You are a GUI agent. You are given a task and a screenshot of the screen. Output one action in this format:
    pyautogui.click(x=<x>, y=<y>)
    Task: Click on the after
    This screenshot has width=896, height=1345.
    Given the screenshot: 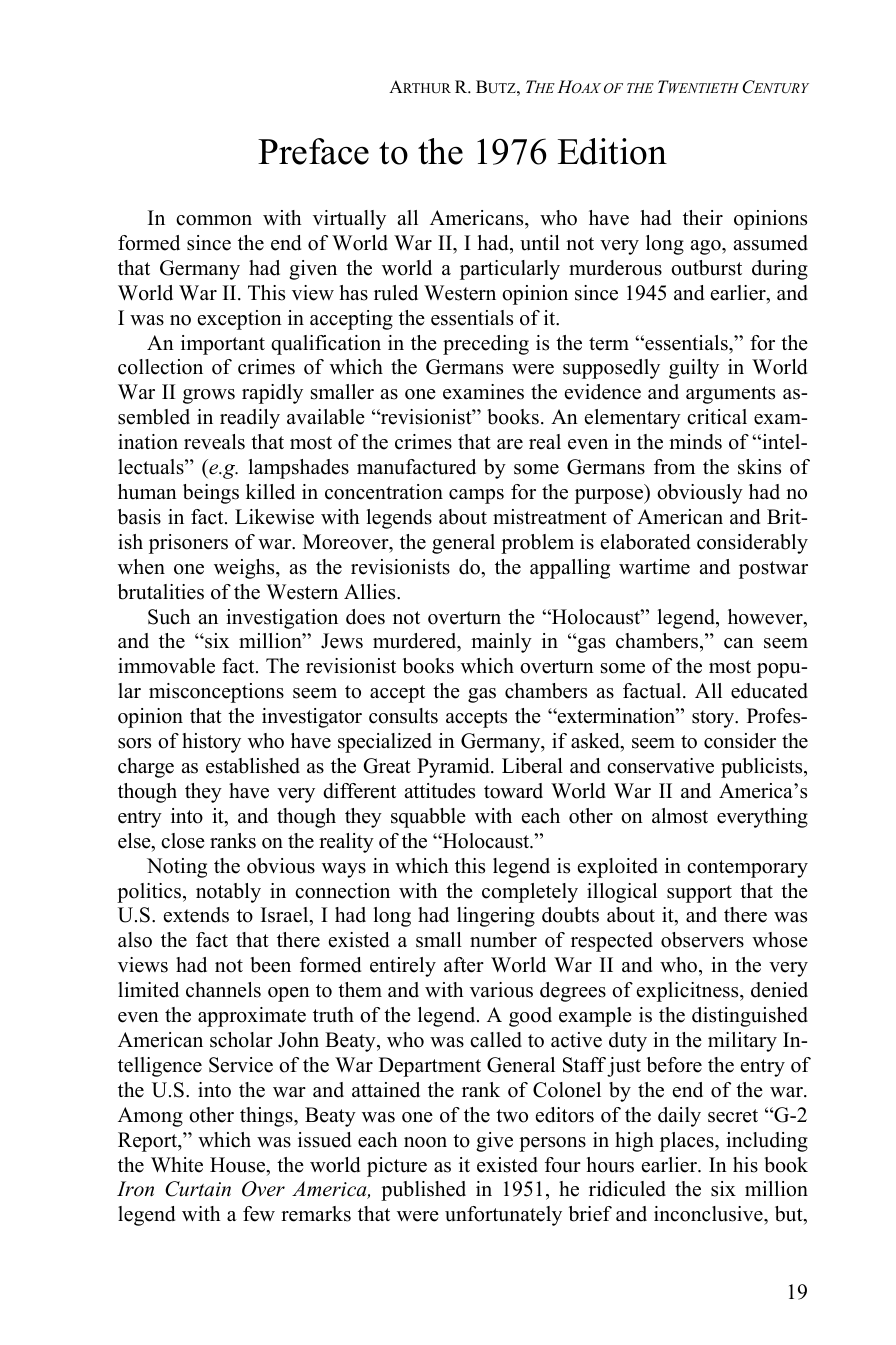 What is the action you would take?
    pyautogui.click(x=464, y=965)
